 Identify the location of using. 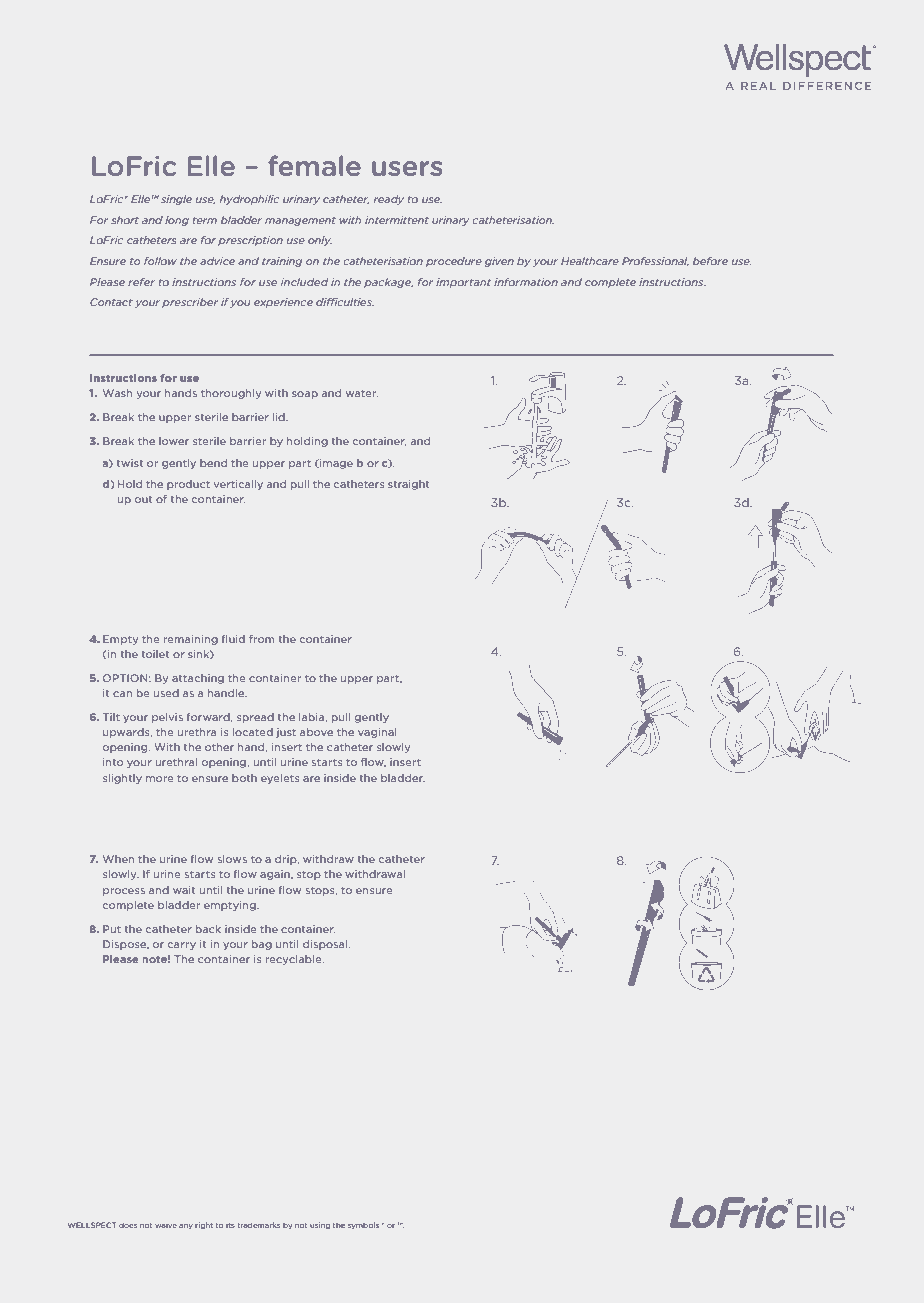
(320, 1225).
